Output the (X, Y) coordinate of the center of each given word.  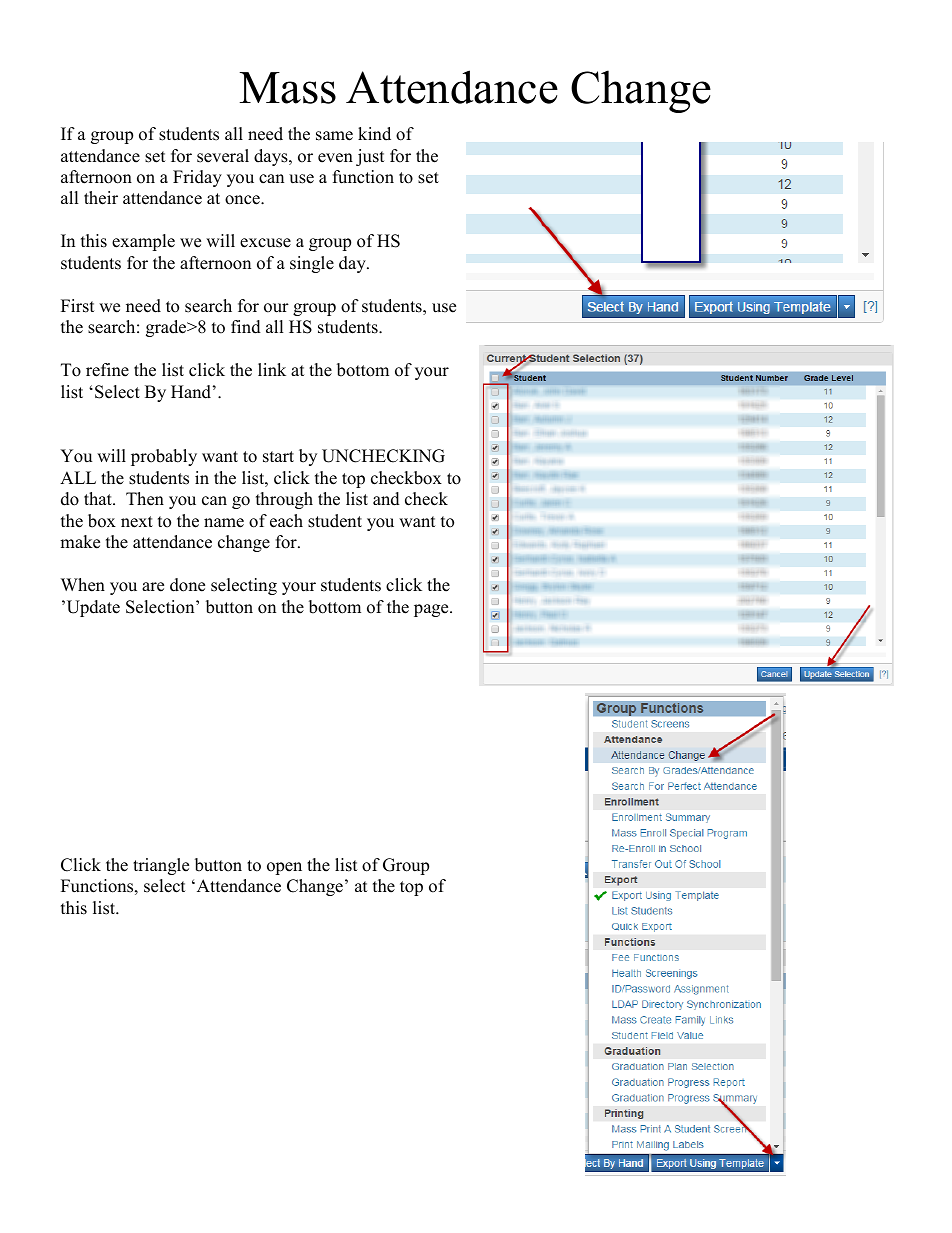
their (101, 198)
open (284, 868)
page (432, 610)
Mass (287, 88)
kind (374, 134)
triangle (161, 866)
